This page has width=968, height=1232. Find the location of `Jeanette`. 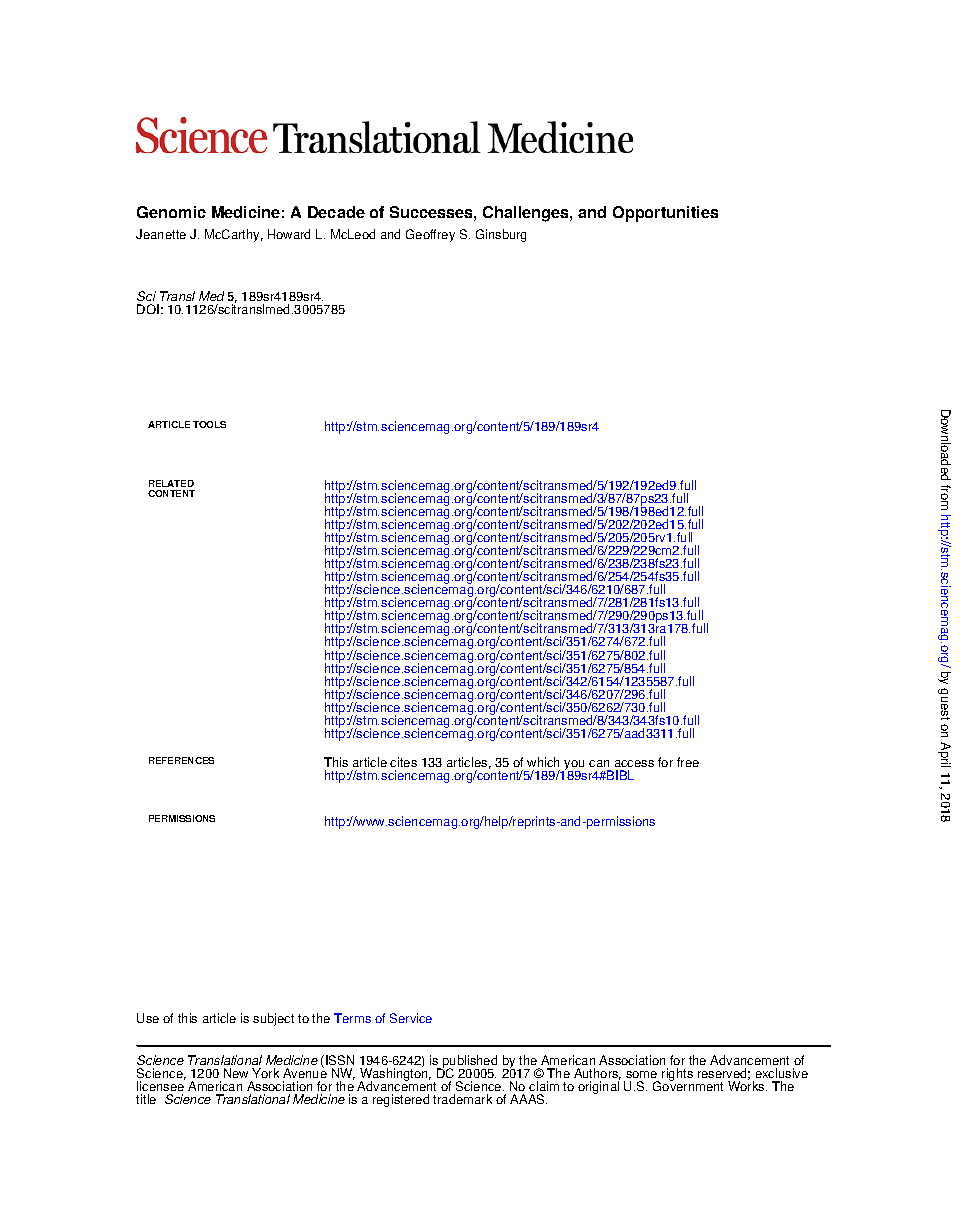

Jeanette is located at coordinates (161, 234).
